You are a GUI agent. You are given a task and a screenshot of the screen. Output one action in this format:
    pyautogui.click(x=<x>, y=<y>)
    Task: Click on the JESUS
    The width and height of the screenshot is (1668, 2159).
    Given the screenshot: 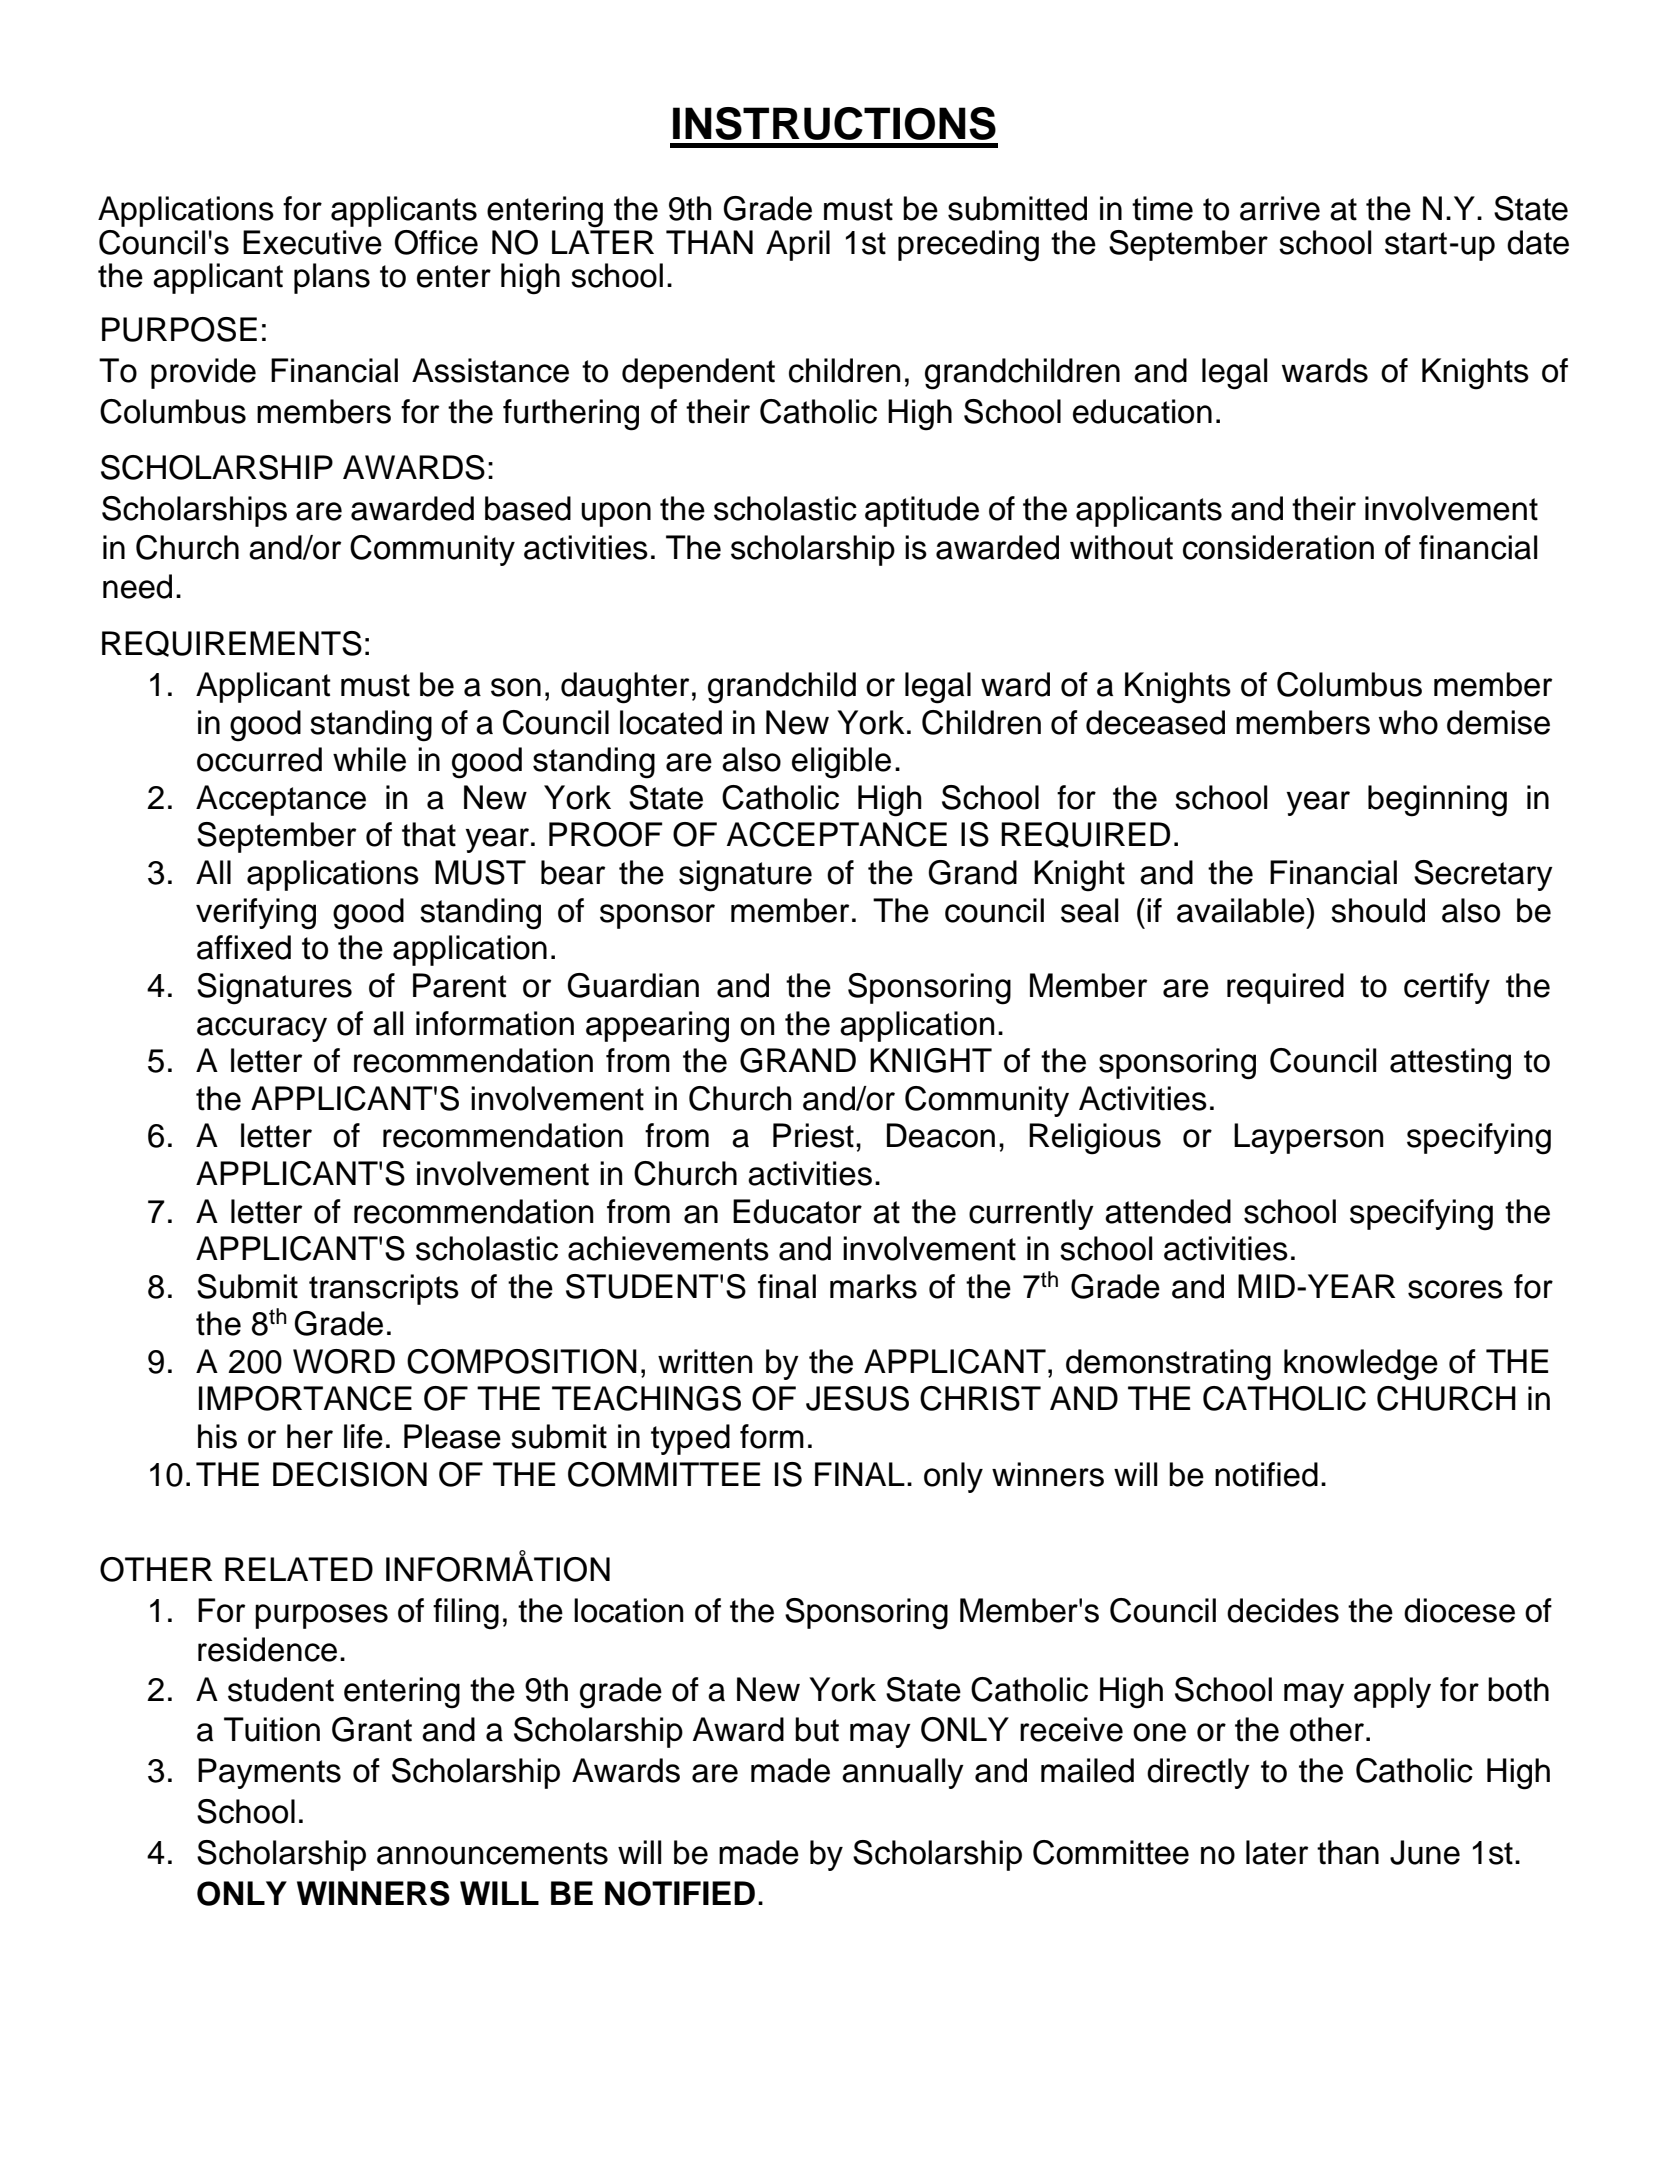 What is the action you would take?
    pyautogui.click(x=857, y=1398)
